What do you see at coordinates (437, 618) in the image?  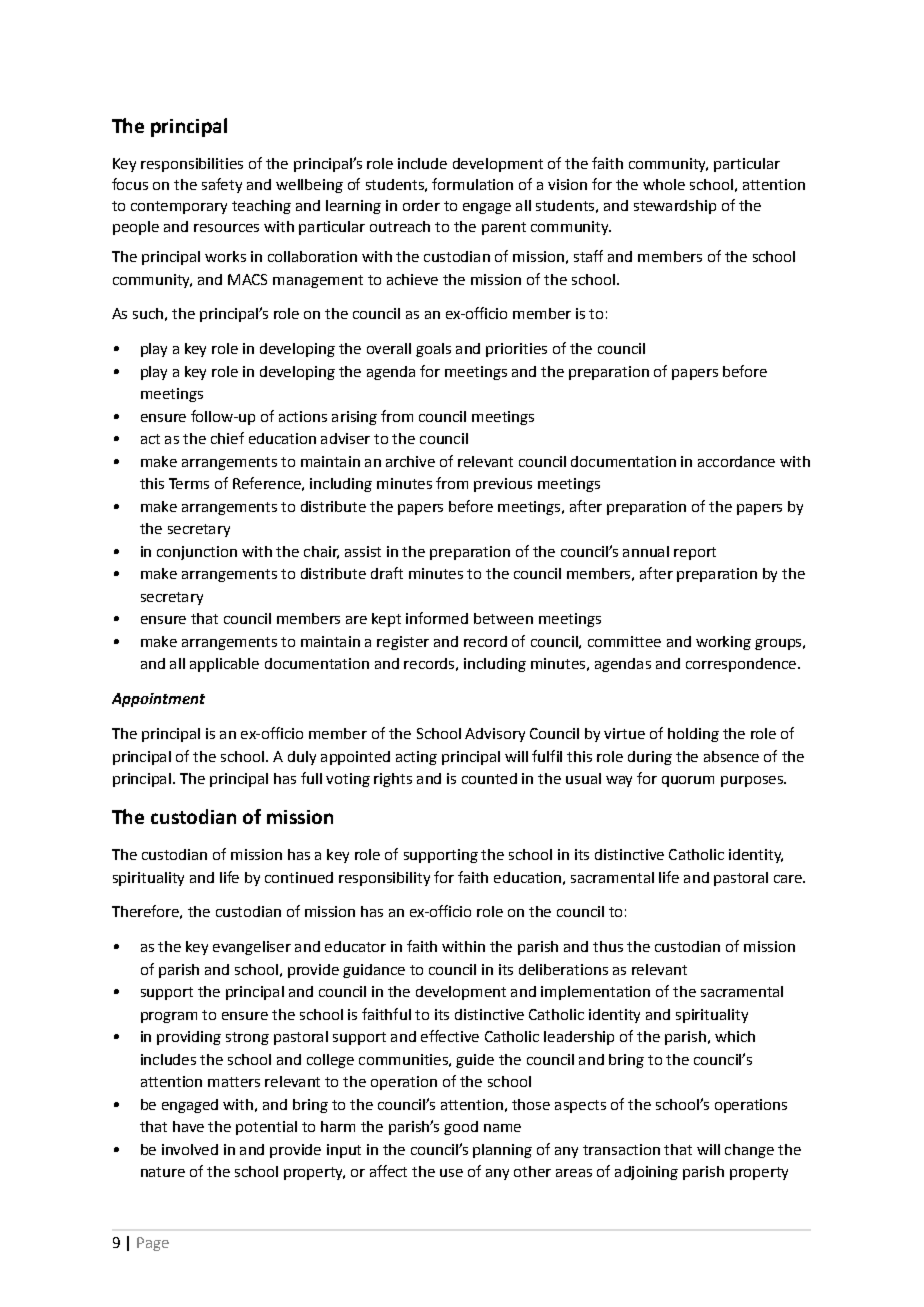 I see `informed` at bounding box center [437, 618].
